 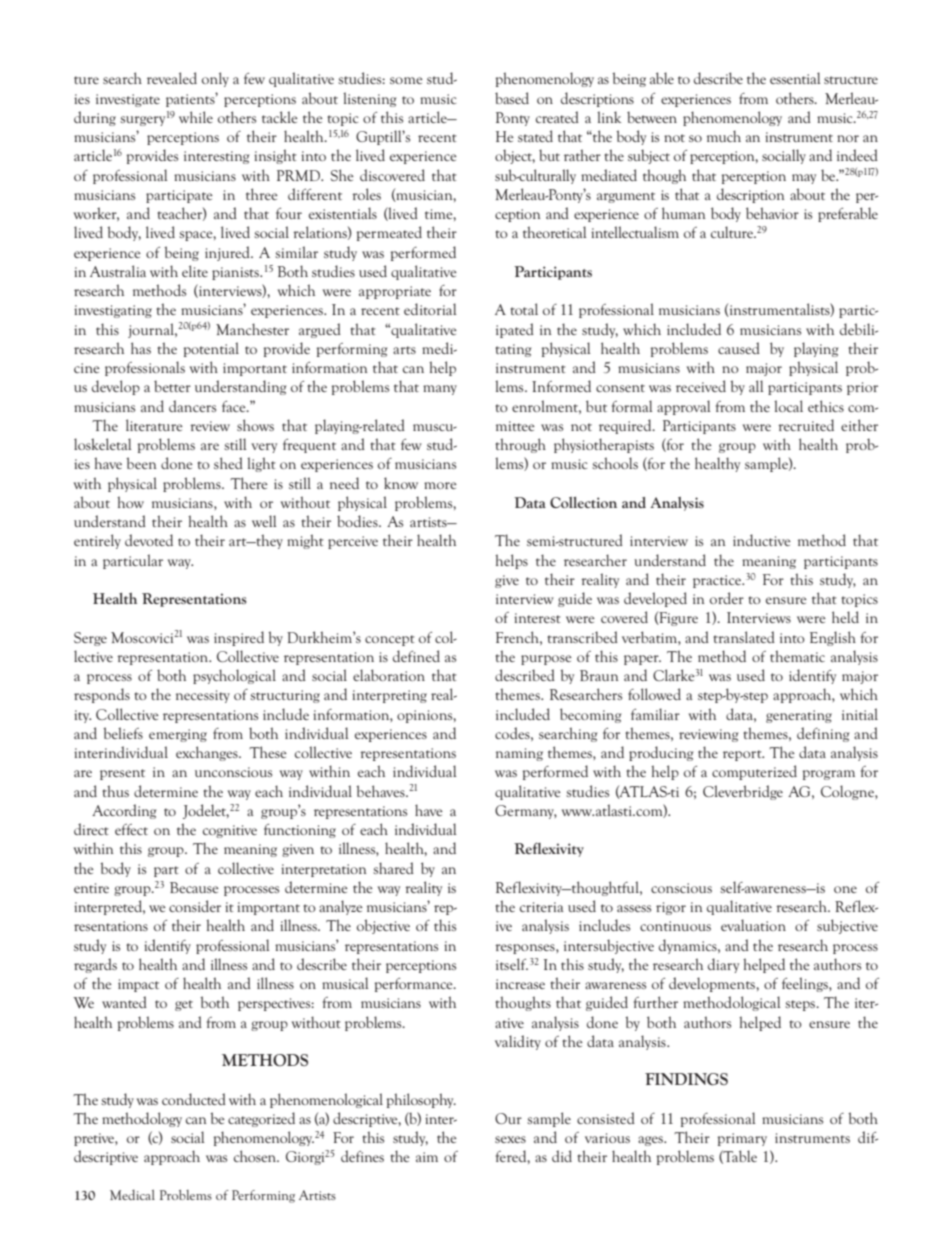 What do you see at coordinates (753, 925) in the image?
I see `evaluation` at bounding box center [753, 925].
